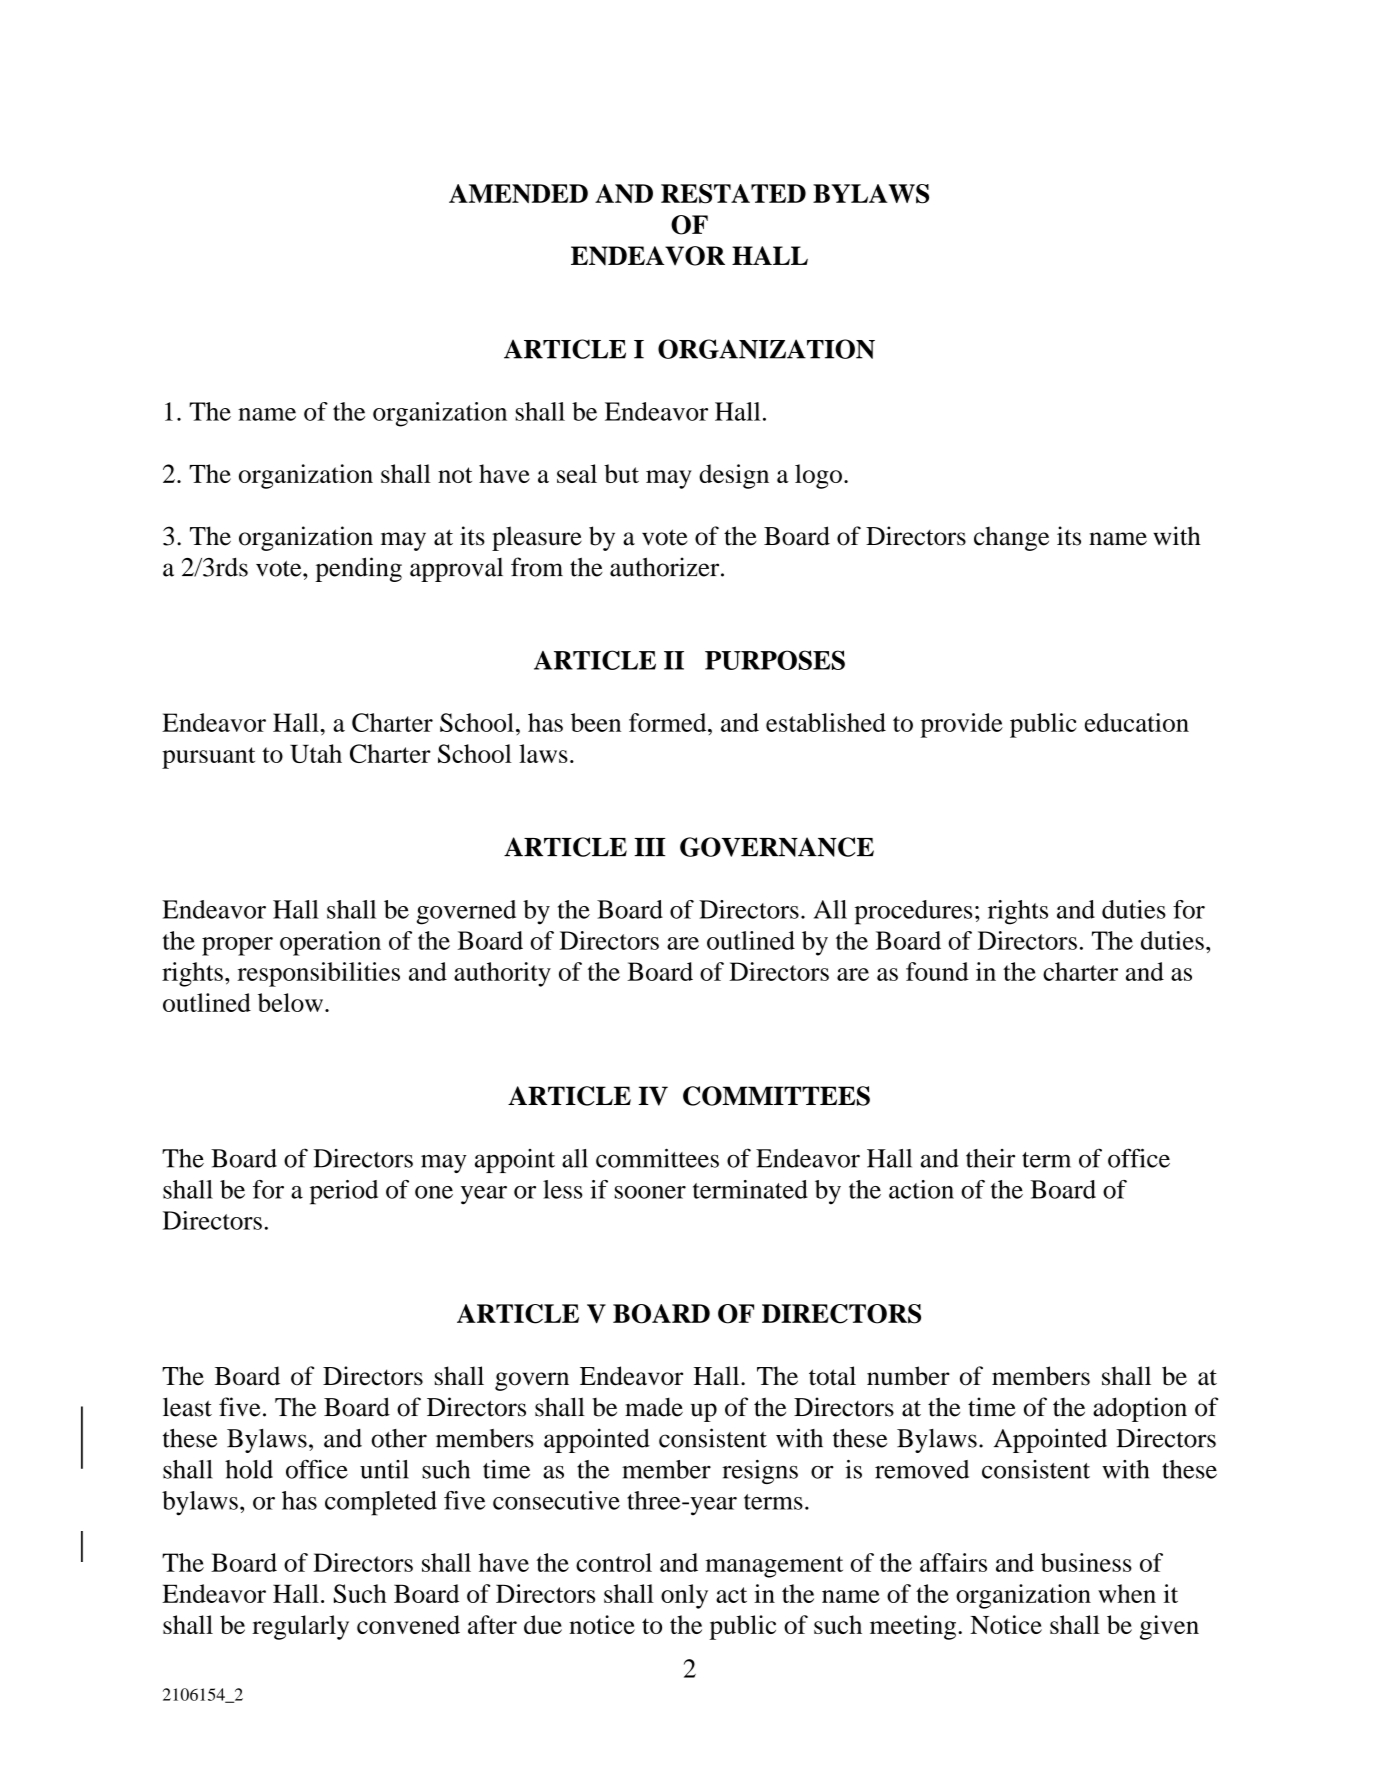 This page has width=1379, height=1785. Describe the element at coordinates (733, 194) in the page. I see `RESTATED` at that location.
